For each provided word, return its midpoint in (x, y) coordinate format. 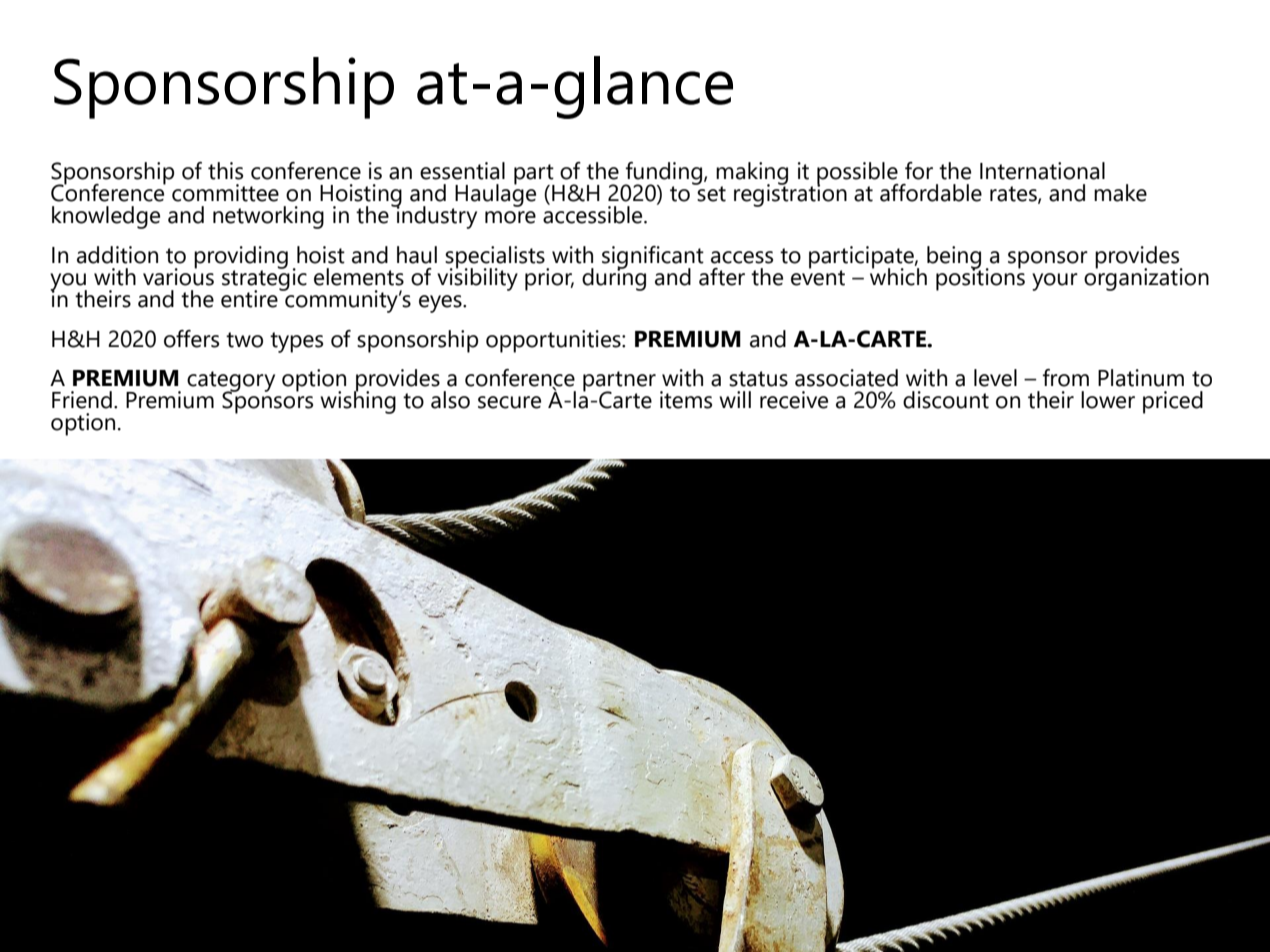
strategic (264, 279)
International (1042, 171)
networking (268, 217)
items (686, 400)
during (614, 278)
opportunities (554, 341)
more (510, 217)
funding (662, 174)
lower (1108, 400)
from (1065, 378)
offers (191, 339)
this (225, 171)
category (231, 382)
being (954, 258)
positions (980, 278)
